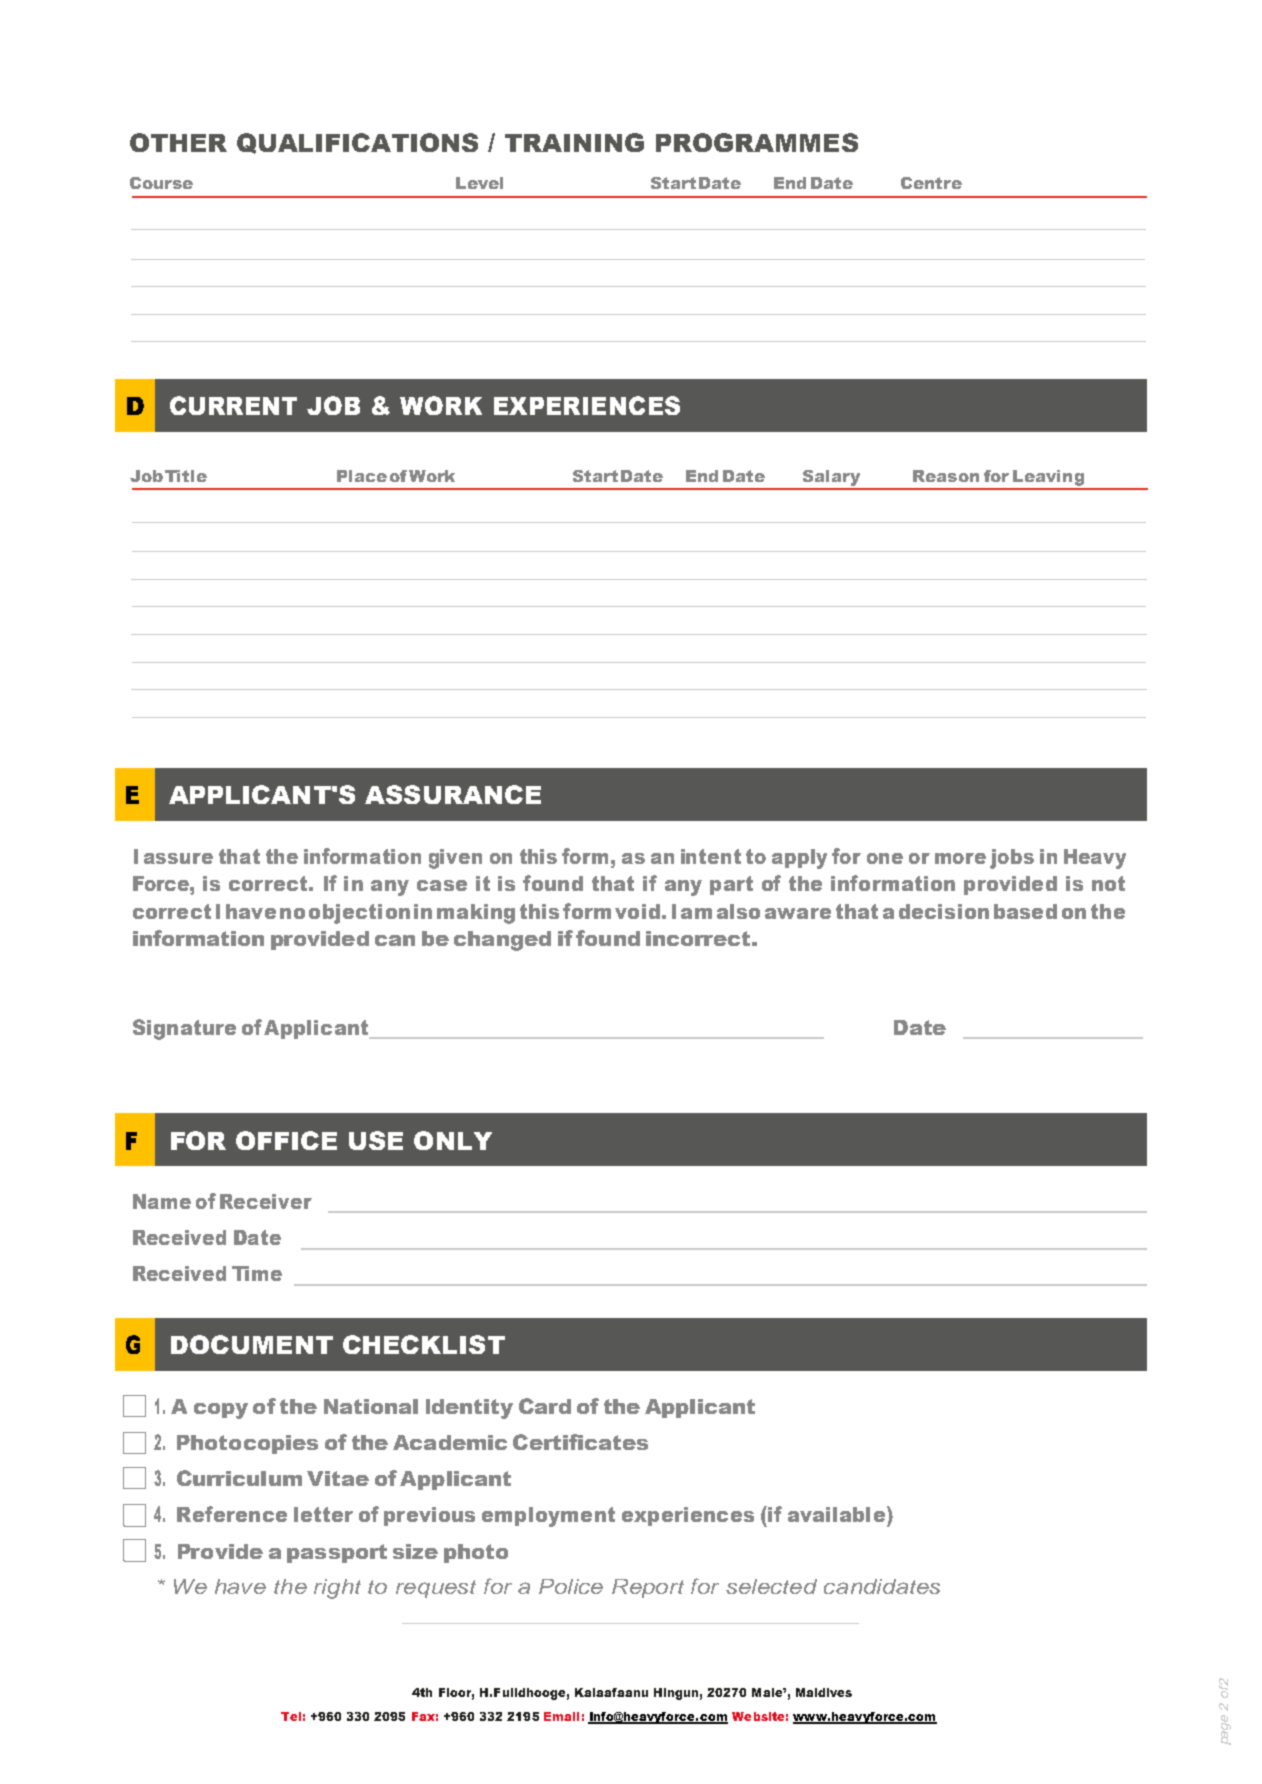 The height and width of the page is (1784, 1262). Describe the element at coordinates (337, 1589) in the page. I see `right` at that location.
